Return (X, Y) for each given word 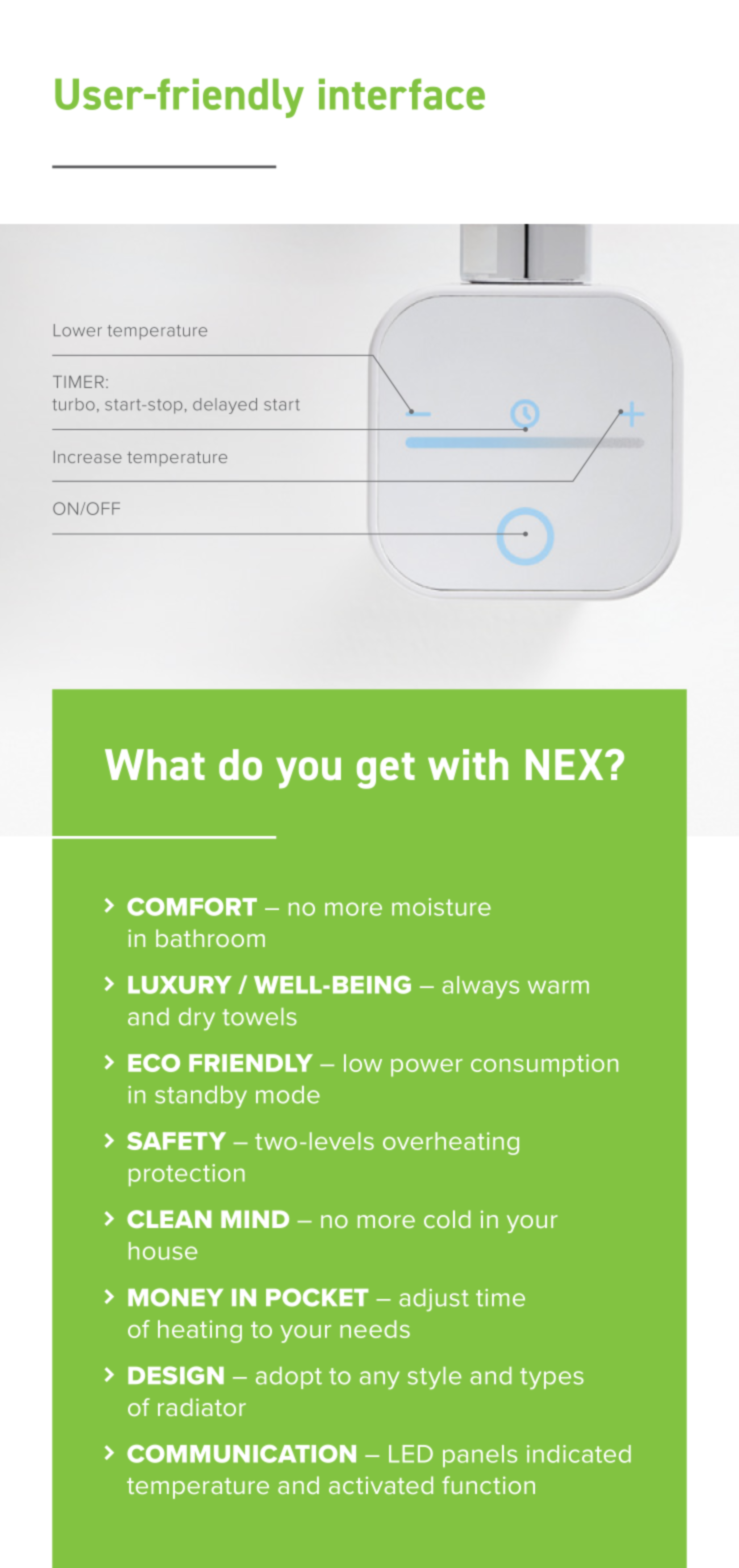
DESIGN (176, 1375)
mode (288, 1095)
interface (402, 94)
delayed (225, 406)
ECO (154, 1063)
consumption (544, 1065)
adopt (289, 1378)
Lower (78, 330)
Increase (88, 457)
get (386, 771)
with (468, 764)
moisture (441, 907)
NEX (566, 764)
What (155, 764)
